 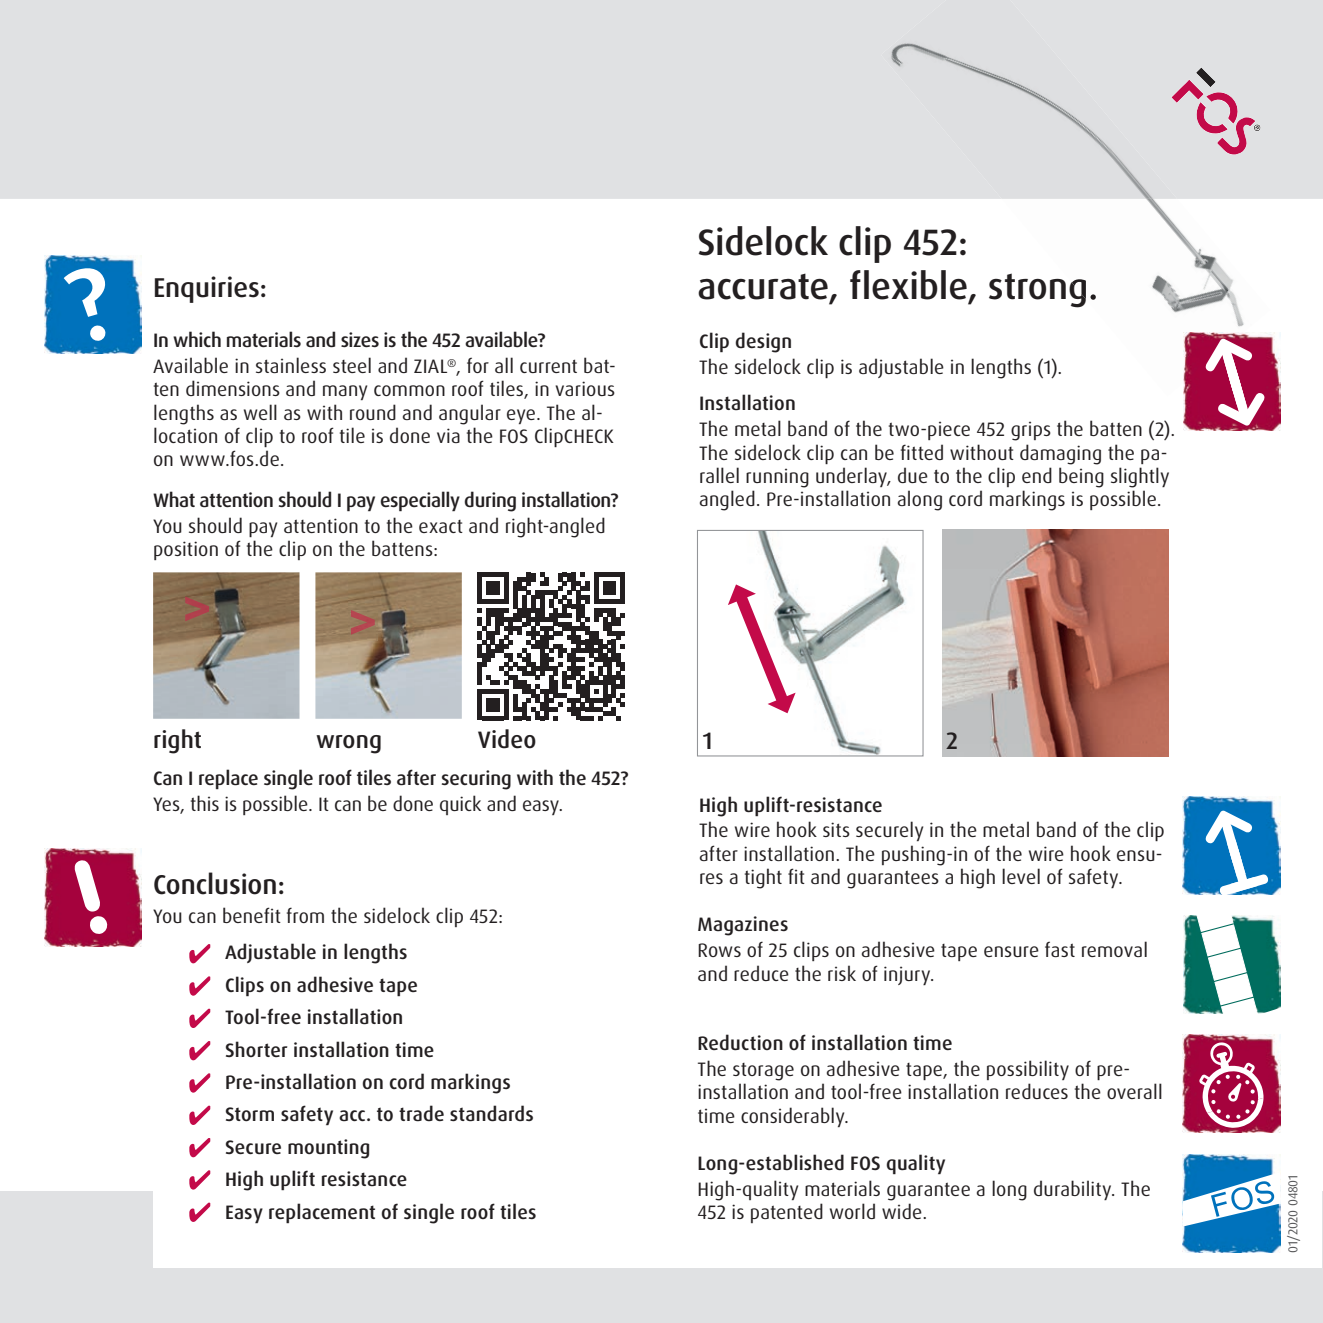 What do you see at coordinates (328, 1149) in the screenshot?
I see `mounting` at bounding box center [328, 1149].
